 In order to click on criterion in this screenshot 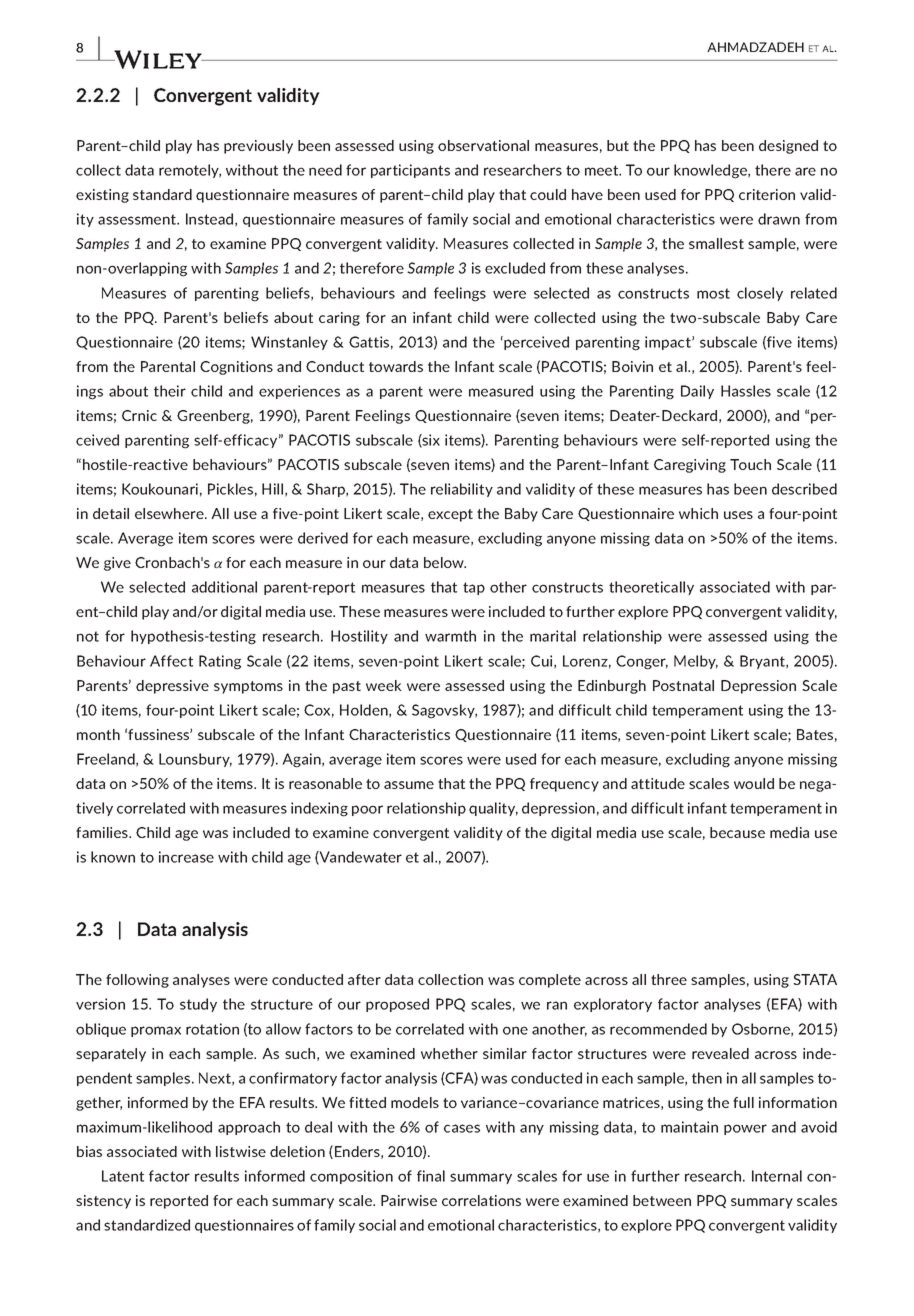, I will do `click(767, 194)`.
